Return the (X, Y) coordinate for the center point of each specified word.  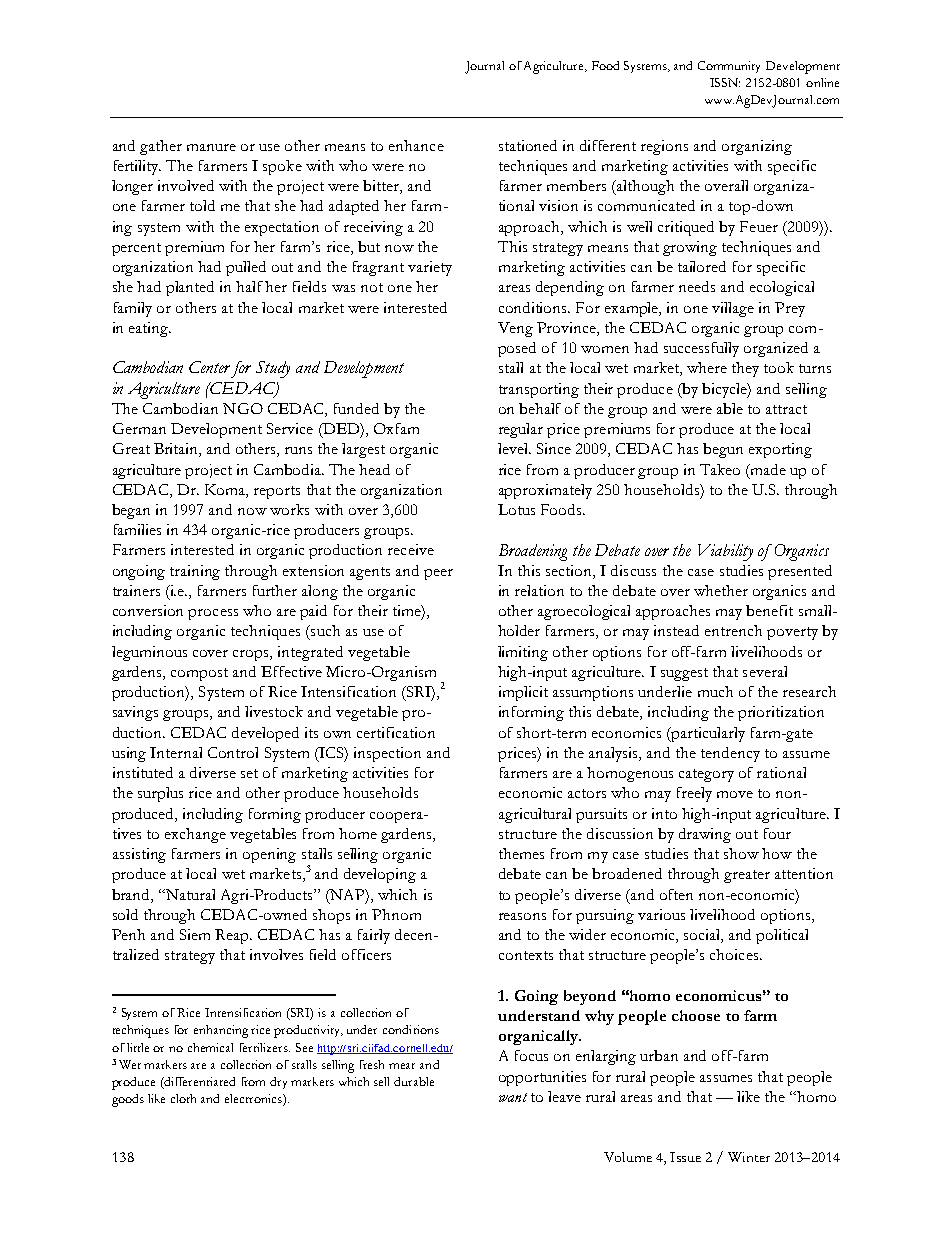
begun (723, 450)
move (735, 794)
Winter (749, 1157)
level (514, 448)
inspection (387, 754)
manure (211, 147)
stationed (528, 145)
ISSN (725, 82)
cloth (183, 1098)
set (249, 773)
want (513, 1097)
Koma (226, 490)
